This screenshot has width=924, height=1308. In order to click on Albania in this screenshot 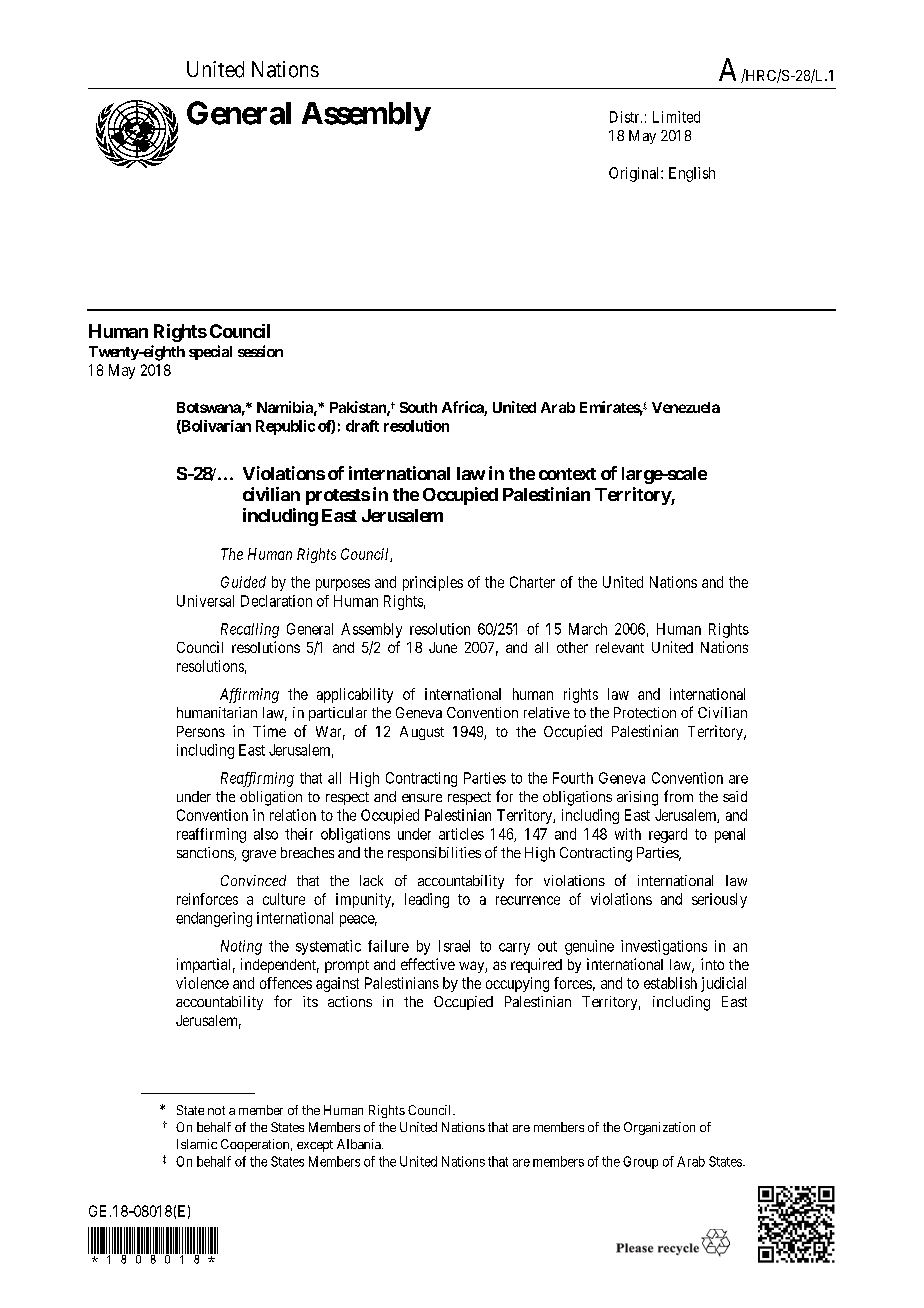, I will do `click(360, 1144)`.
